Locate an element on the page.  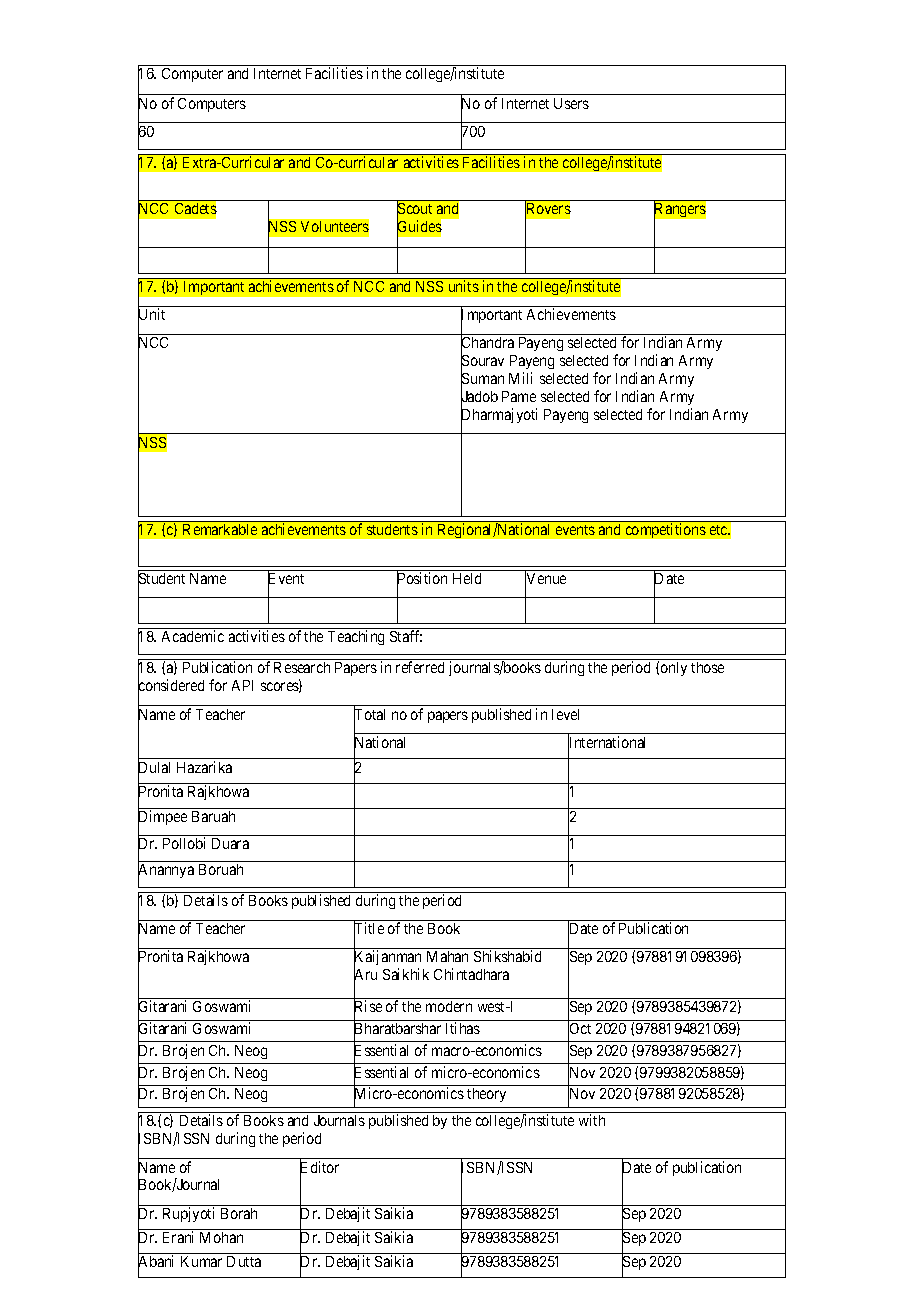
API is located at coordinates (242, 685).
